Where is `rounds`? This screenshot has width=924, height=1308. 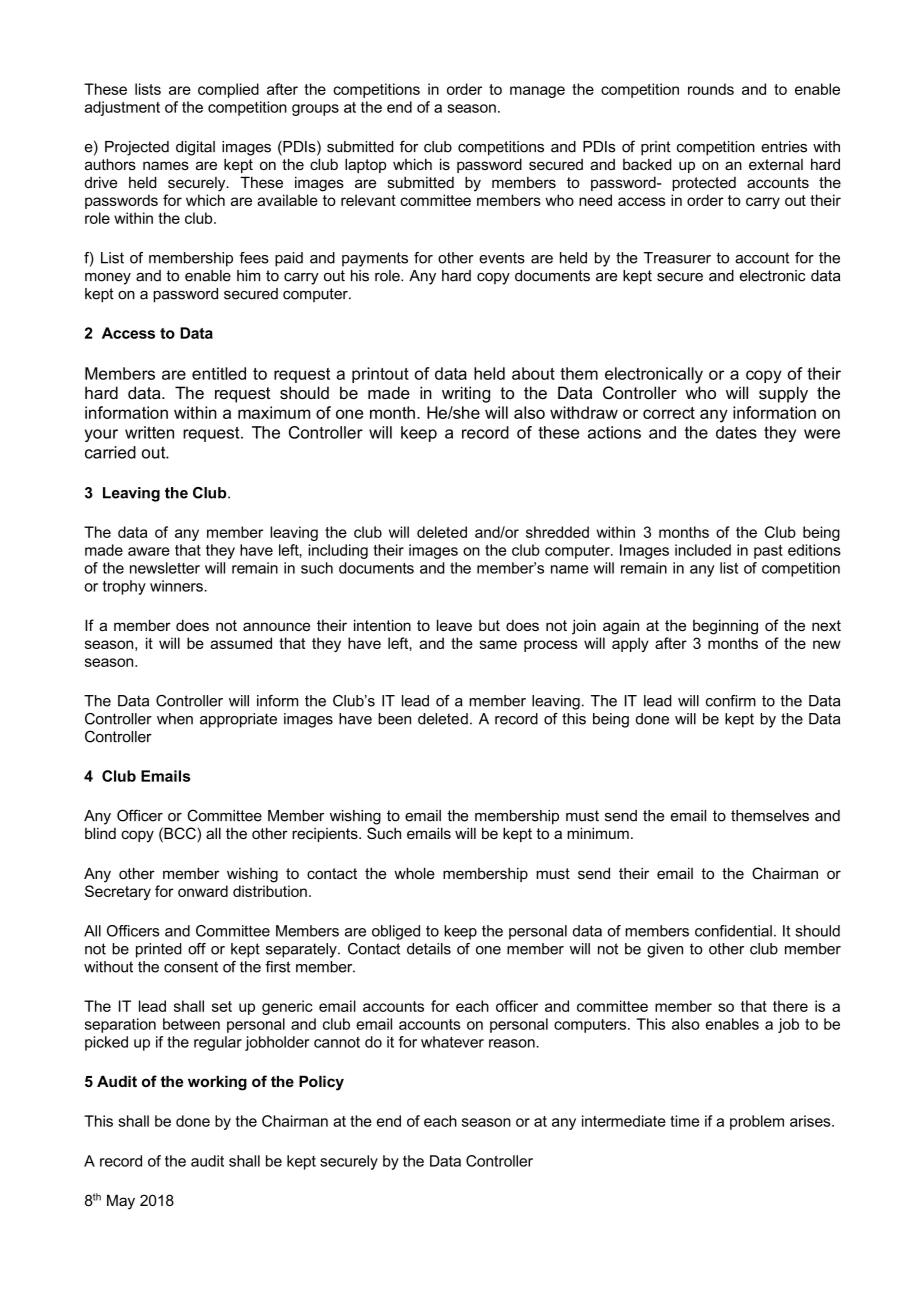 rounds is located at coordinates (711, 89).
